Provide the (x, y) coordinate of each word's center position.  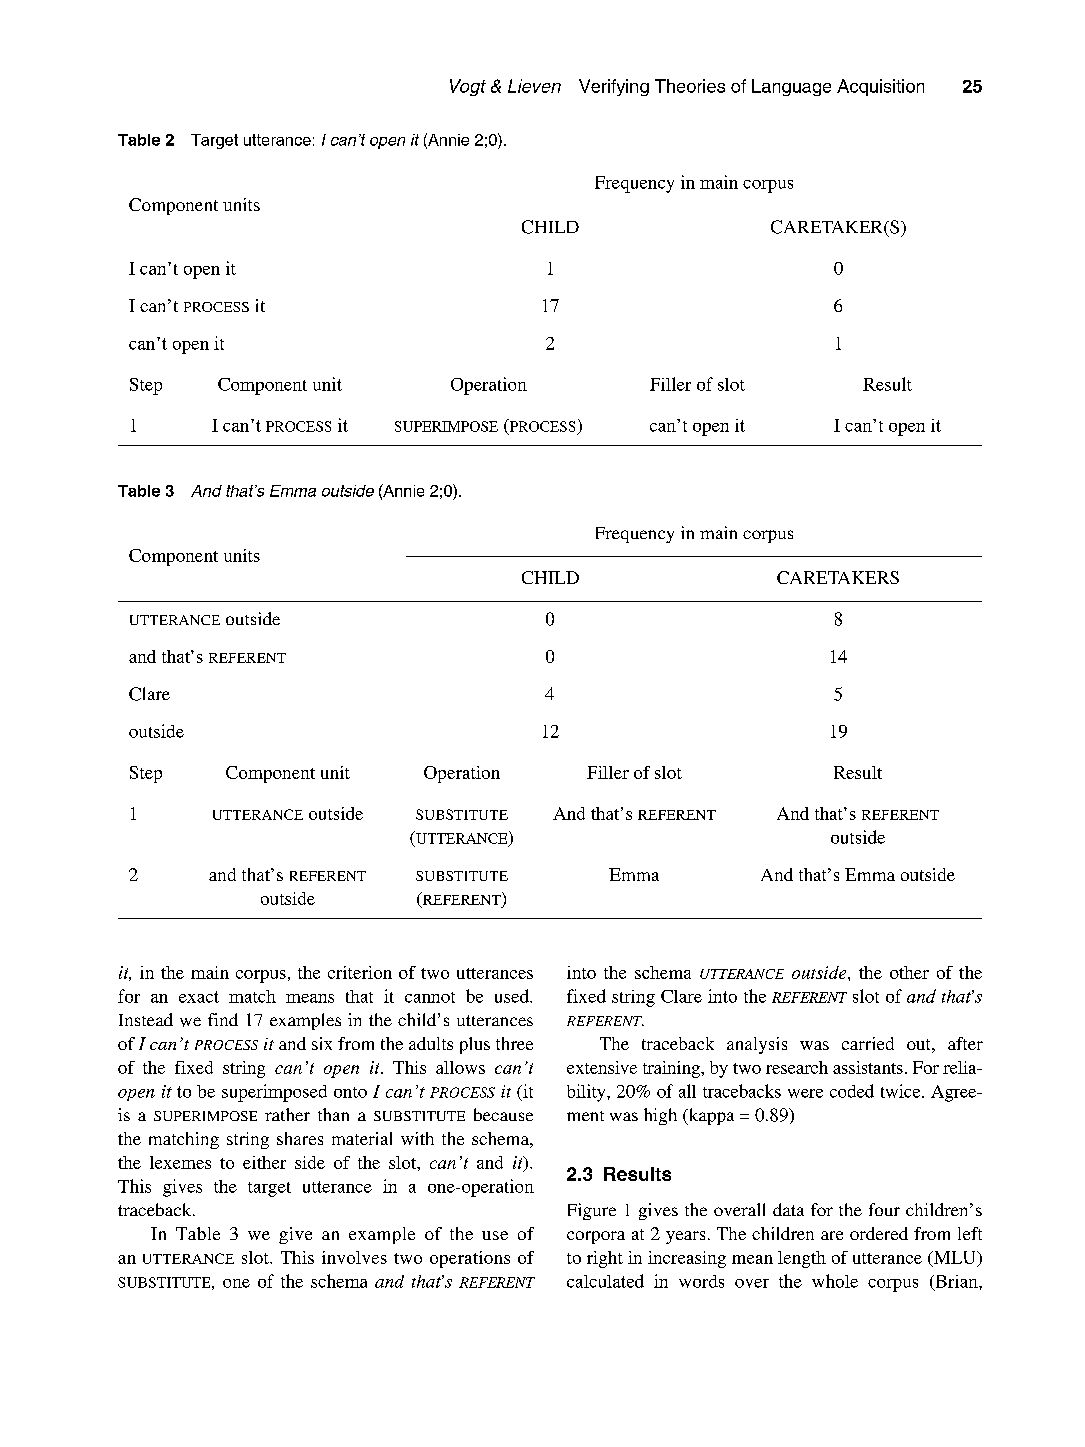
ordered (879, 1233)
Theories (690, 86)
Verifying (614, 87)
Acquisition (880, 87)
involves (354, 1257)
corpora (596, 1237)
